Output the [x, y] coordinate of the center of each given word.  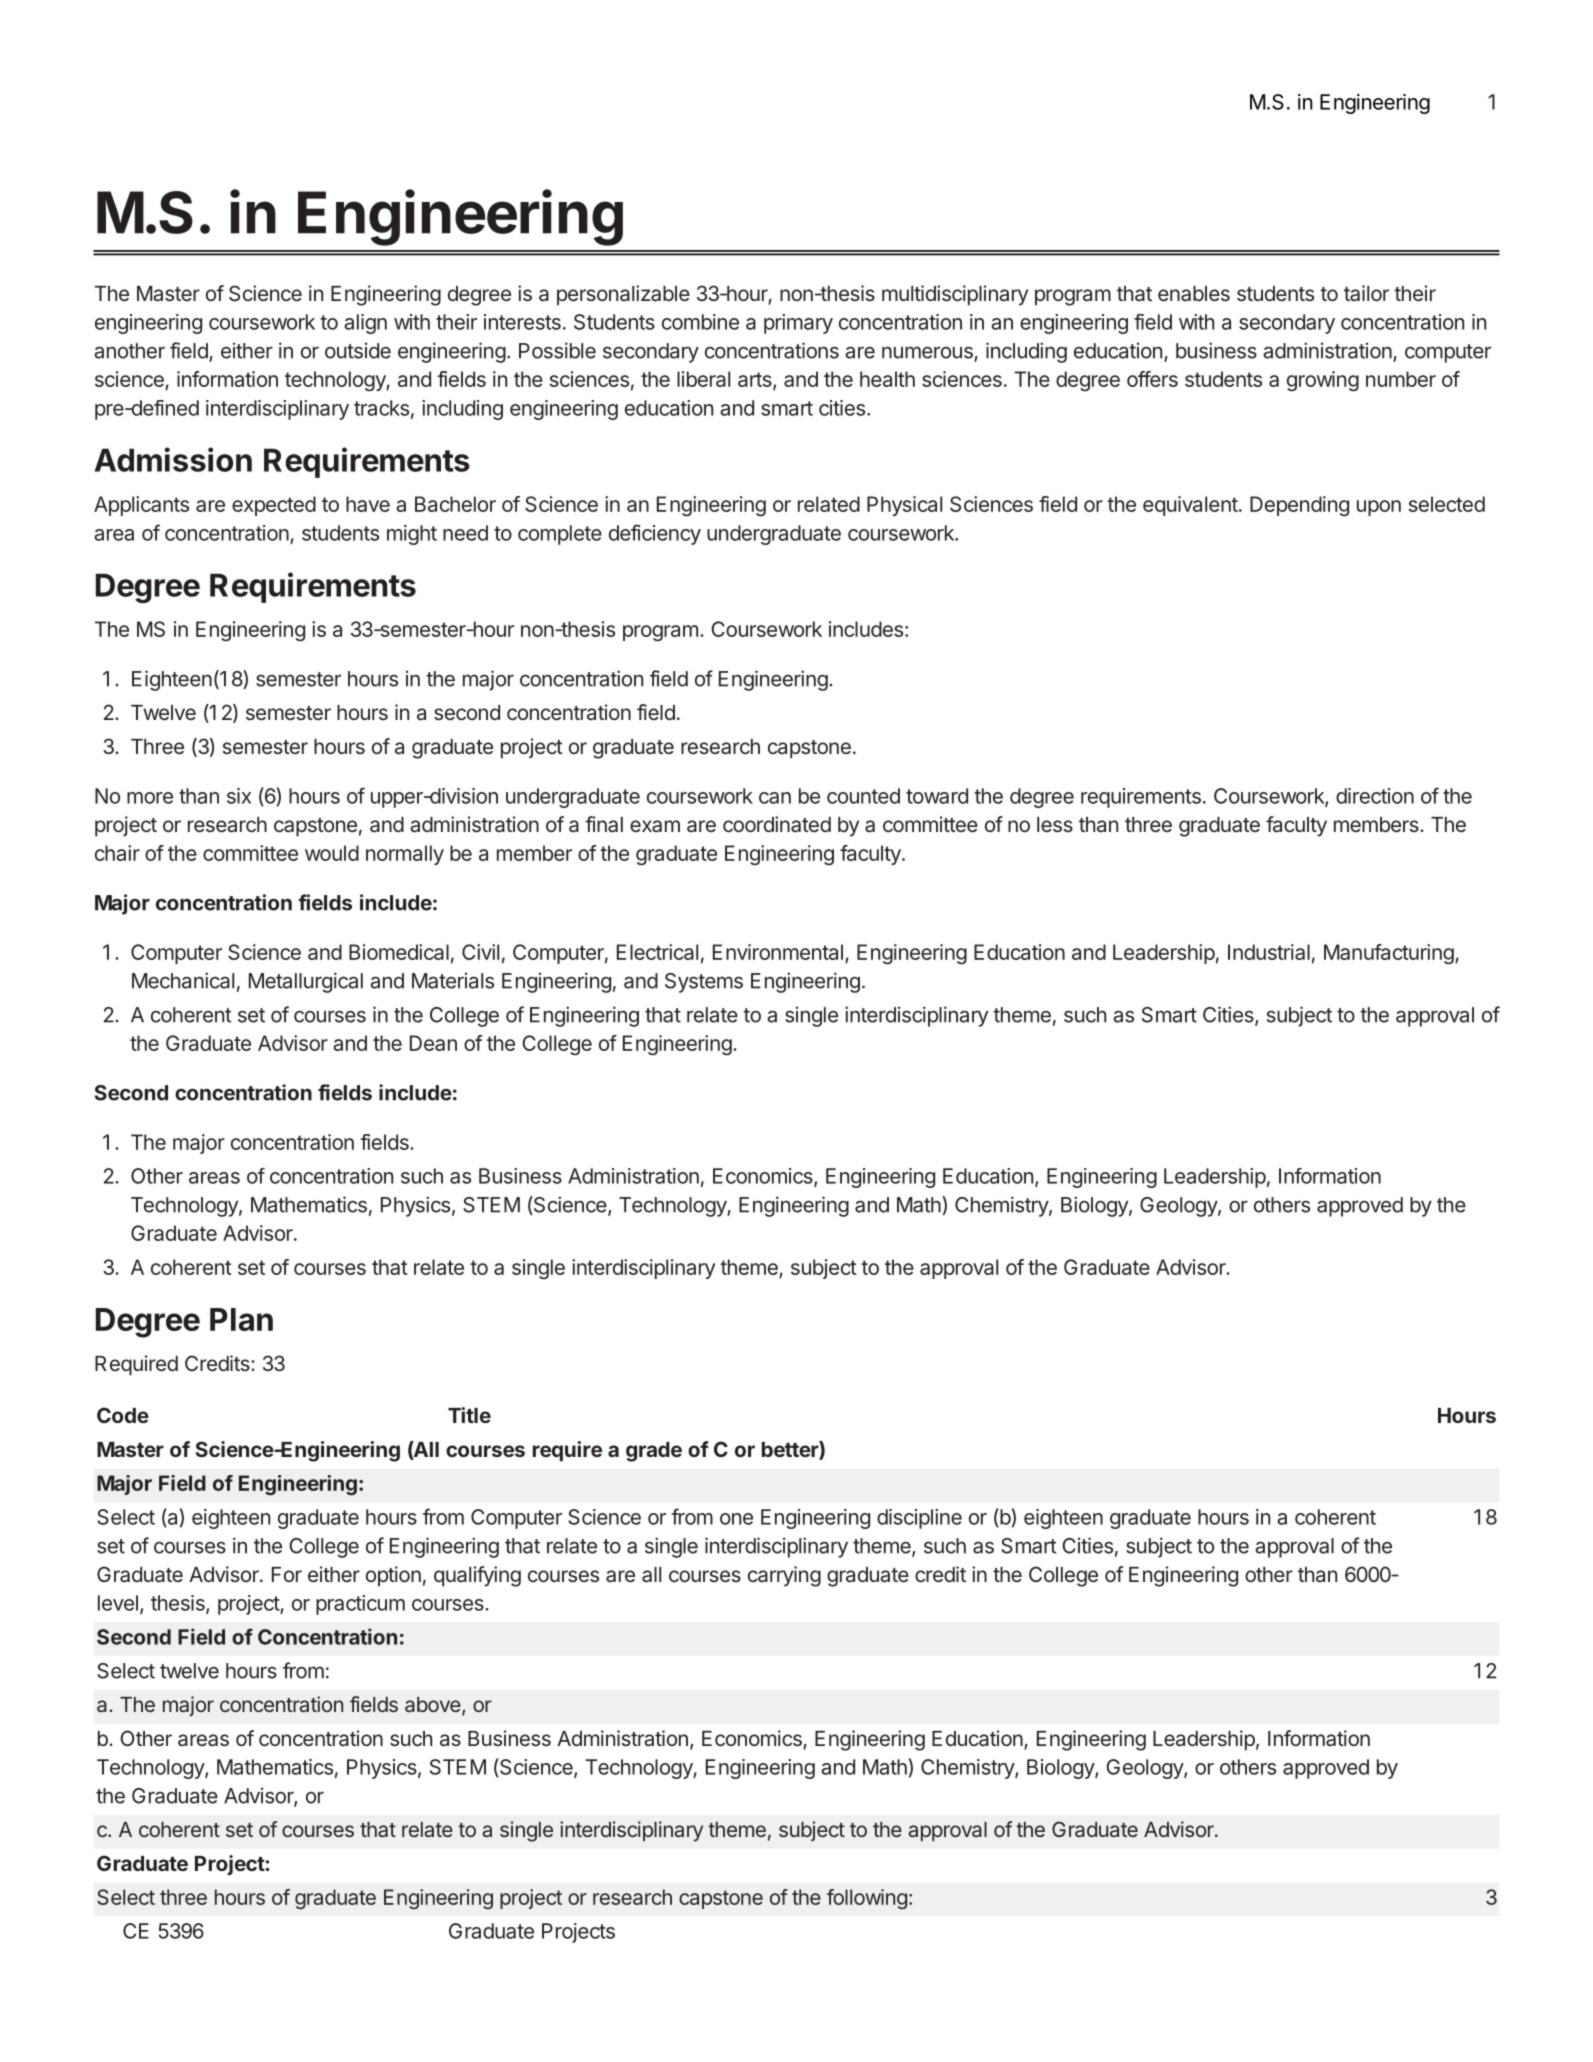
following [867, 1899]
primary [798, 324]
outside [358, 351]
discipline [919, 1519]
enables [1194, 294]
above [434, 1706]
